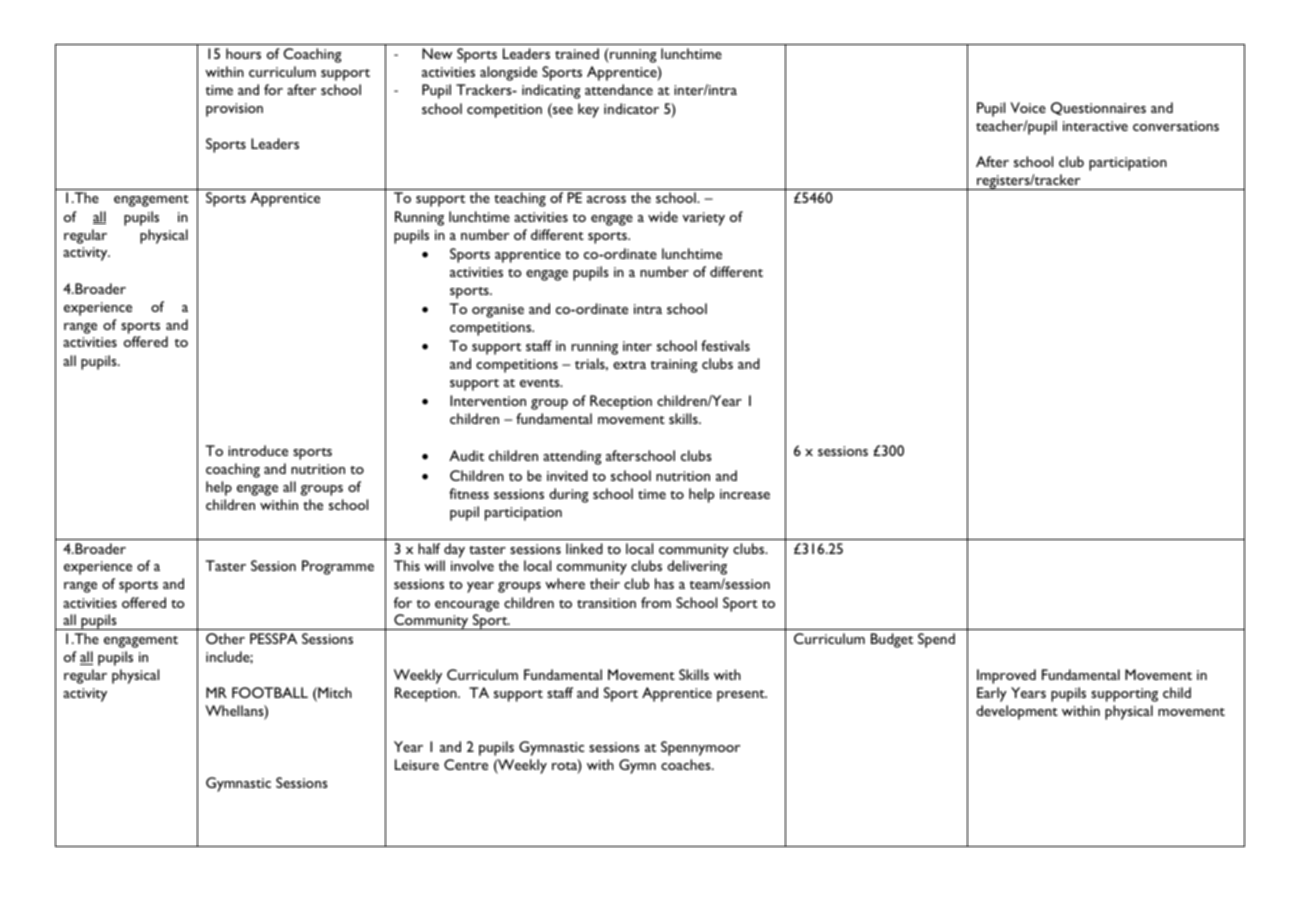 The width and height of the screenshot is (1308, 924). I want to click on Leisure, so click(417, 764).
